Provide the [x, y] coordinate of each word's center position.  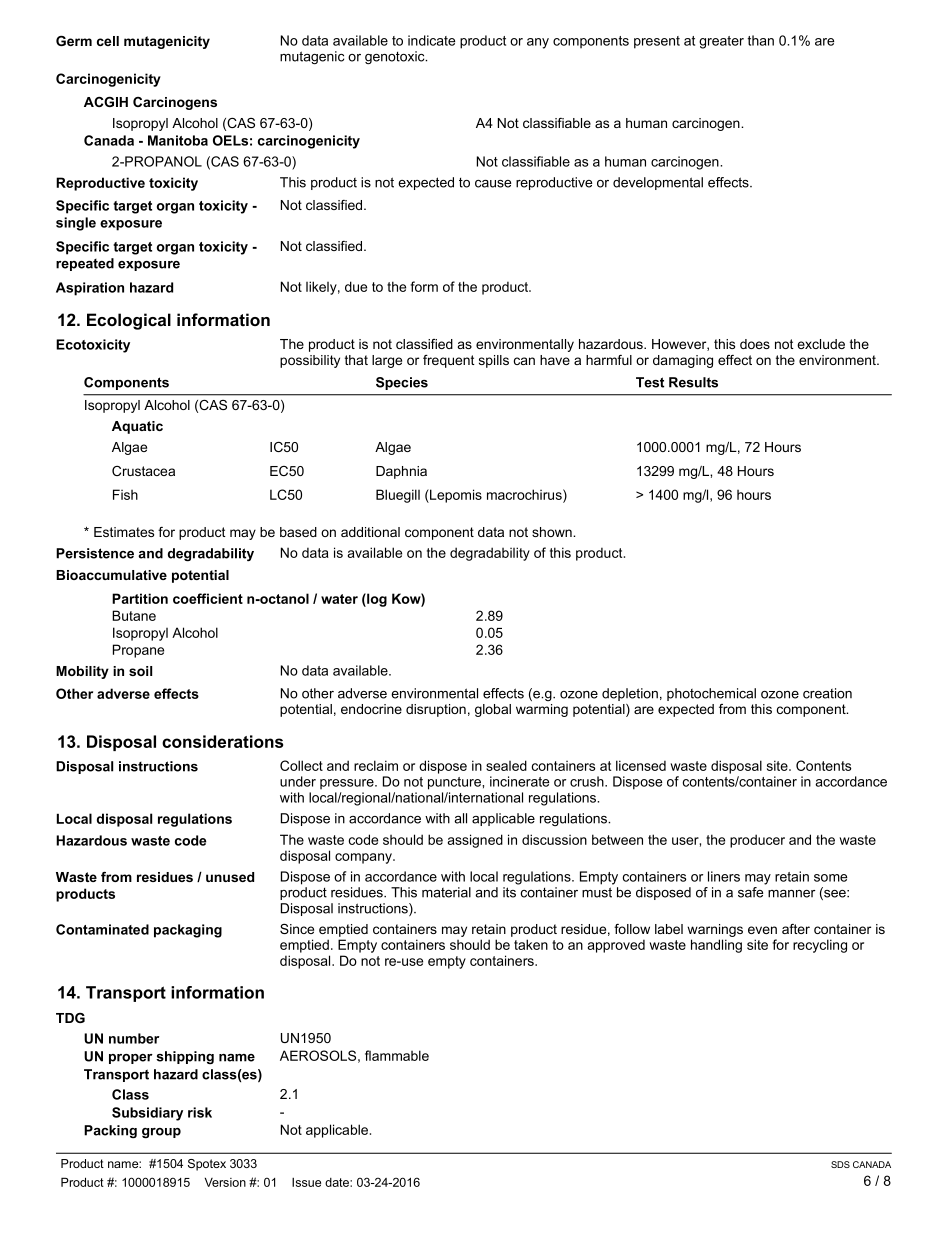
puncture [455, 783]
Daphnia [401, 472]
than [760, 40]
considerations [222, 741]
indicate [431, 40]
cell [108, 41]
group [161, 1133]
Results [693, 382]
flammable [397, 1055]
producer [757, 841]
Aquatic [137, 427]
